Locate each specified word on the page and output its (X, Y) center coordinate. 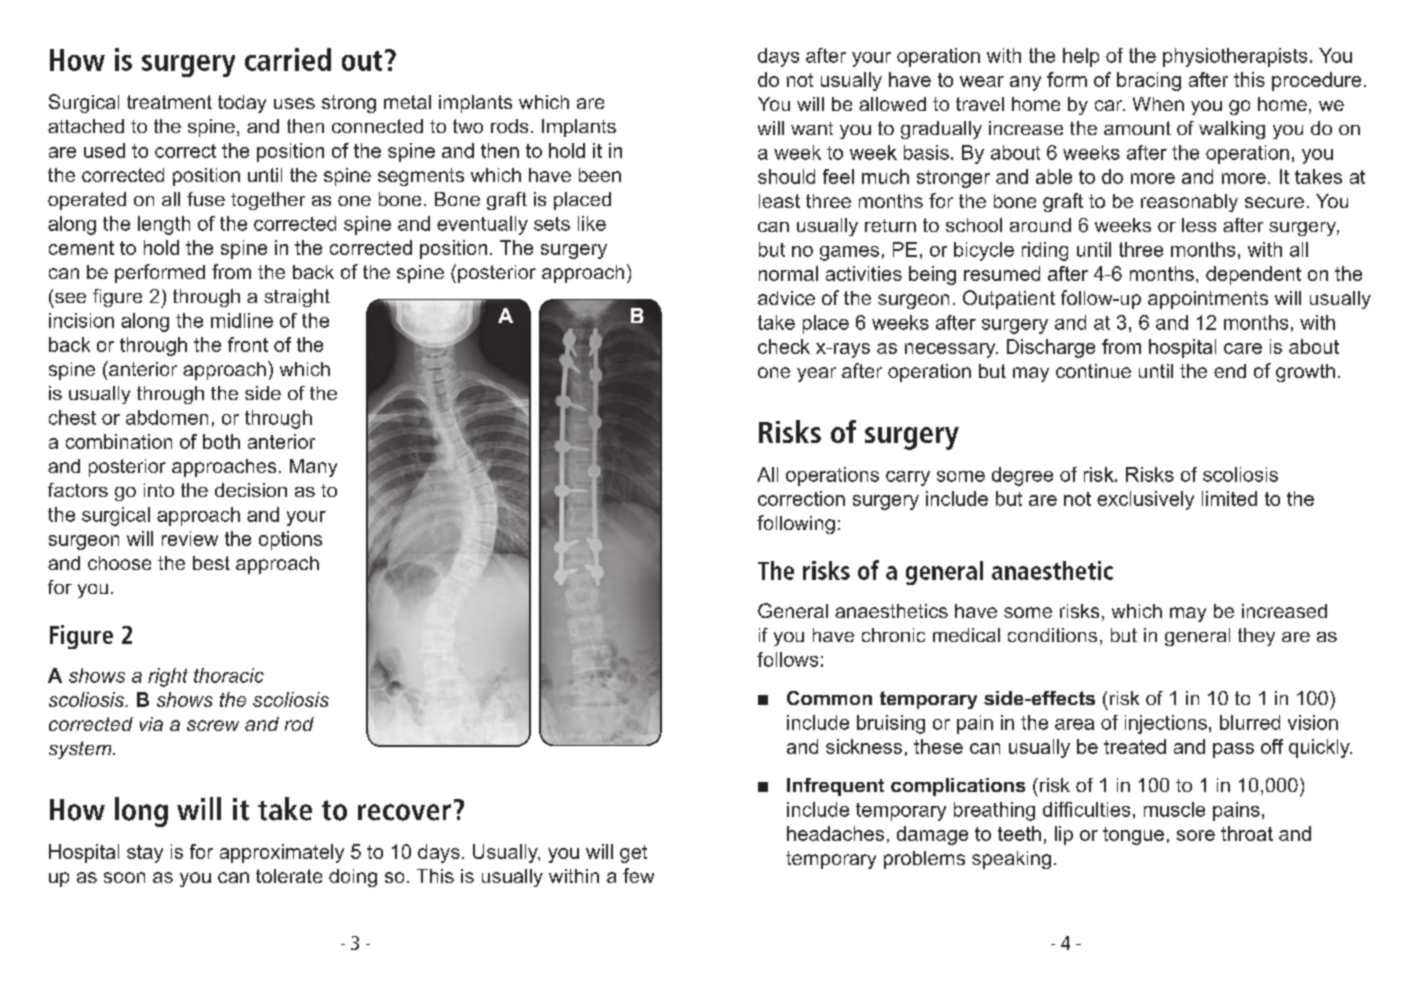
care (1243, 348)
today (242, 104)
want (812, 128)
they (1256, 637)
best (211, 563)
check (784, 346)
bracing (1149, 81)
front (248, 344)
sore (1196, 835)
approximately (282, 853)
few (638, 875)
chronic (893, 635)
